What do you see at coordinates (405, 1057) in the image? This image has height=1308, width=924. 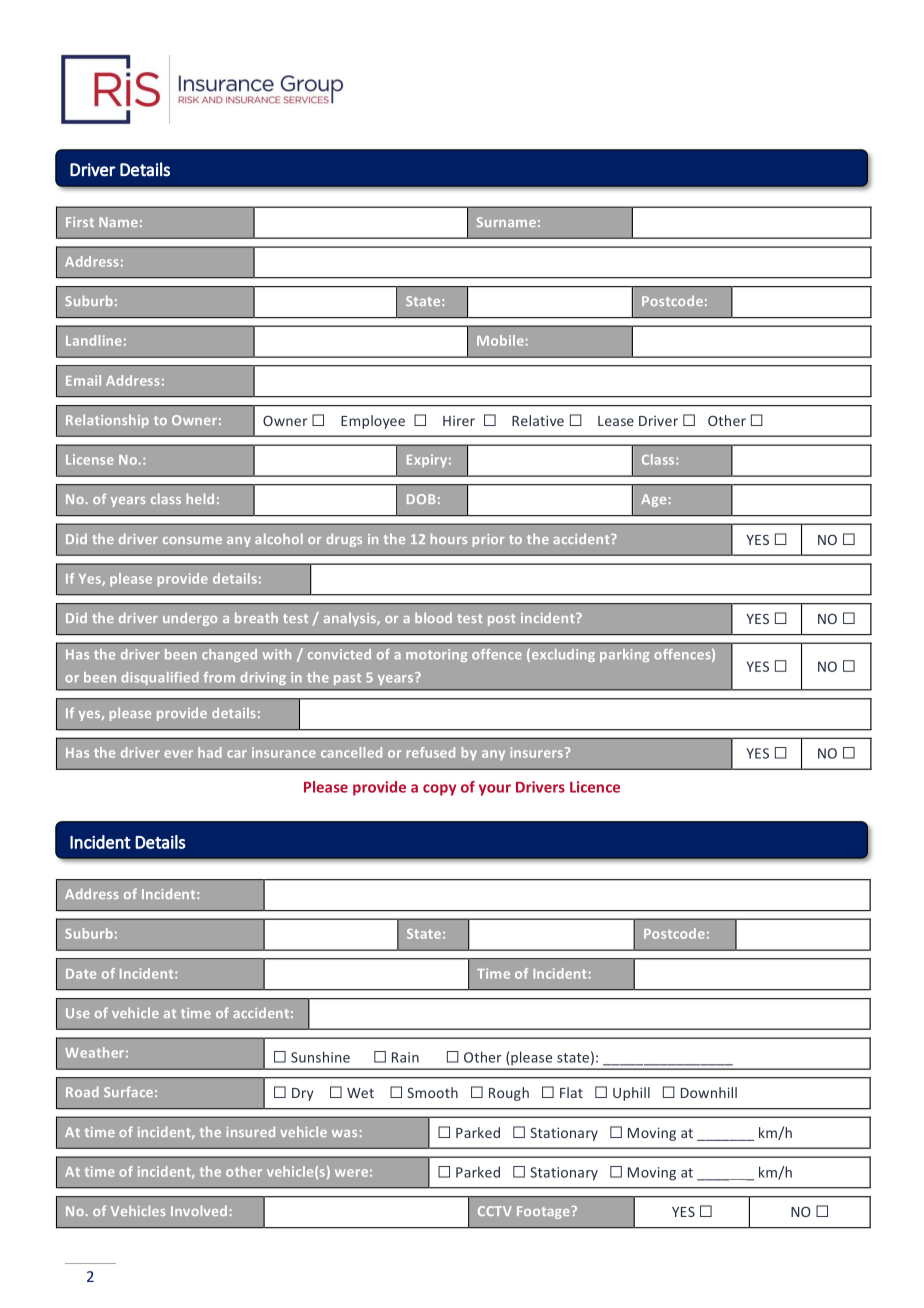 I see `Rain` at bounding box center [405, 1057].
